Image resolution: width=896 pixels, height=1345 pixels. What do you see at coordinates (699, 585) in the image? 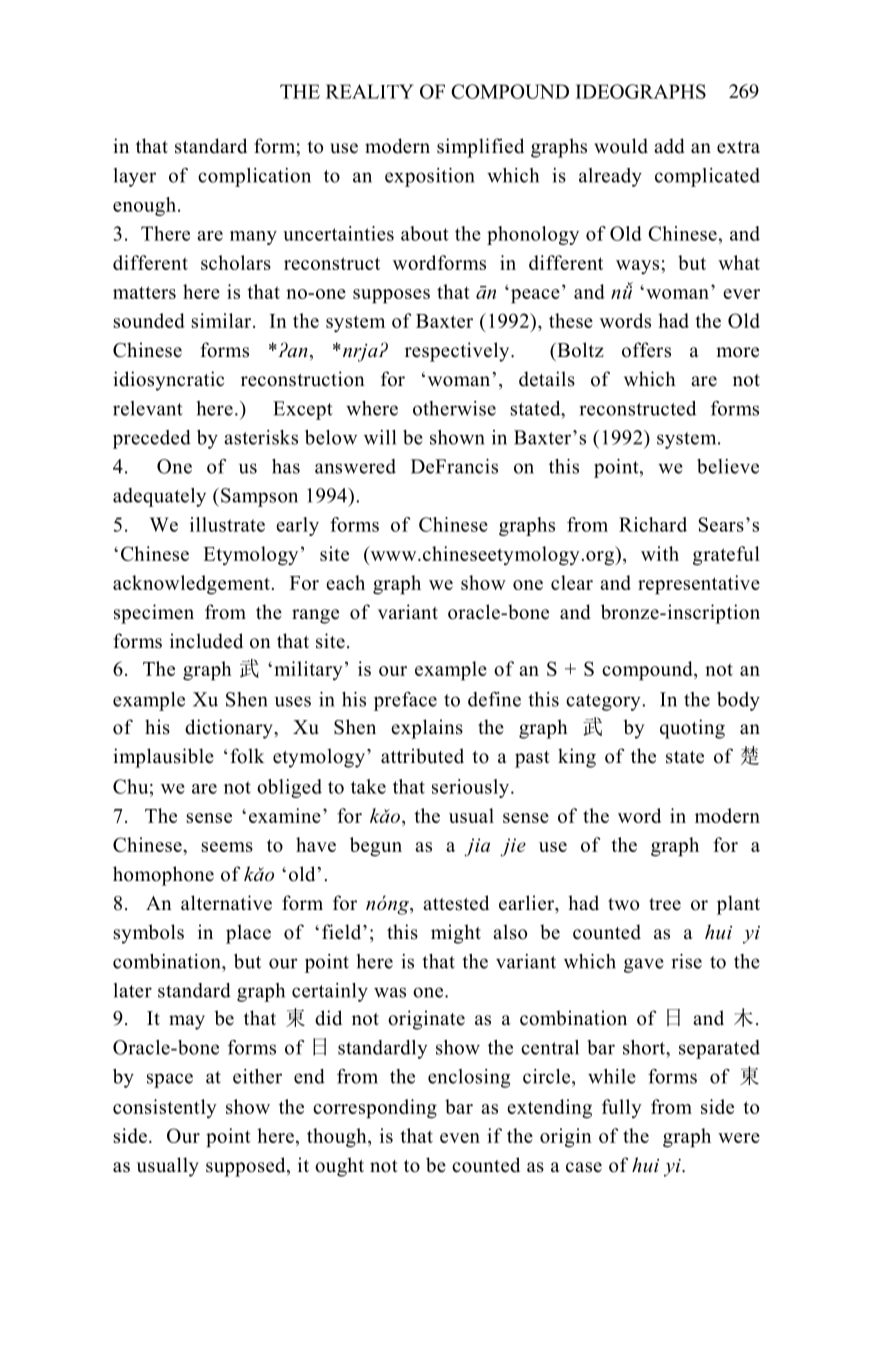
I see `representative` at bounding box center [699, 585].
